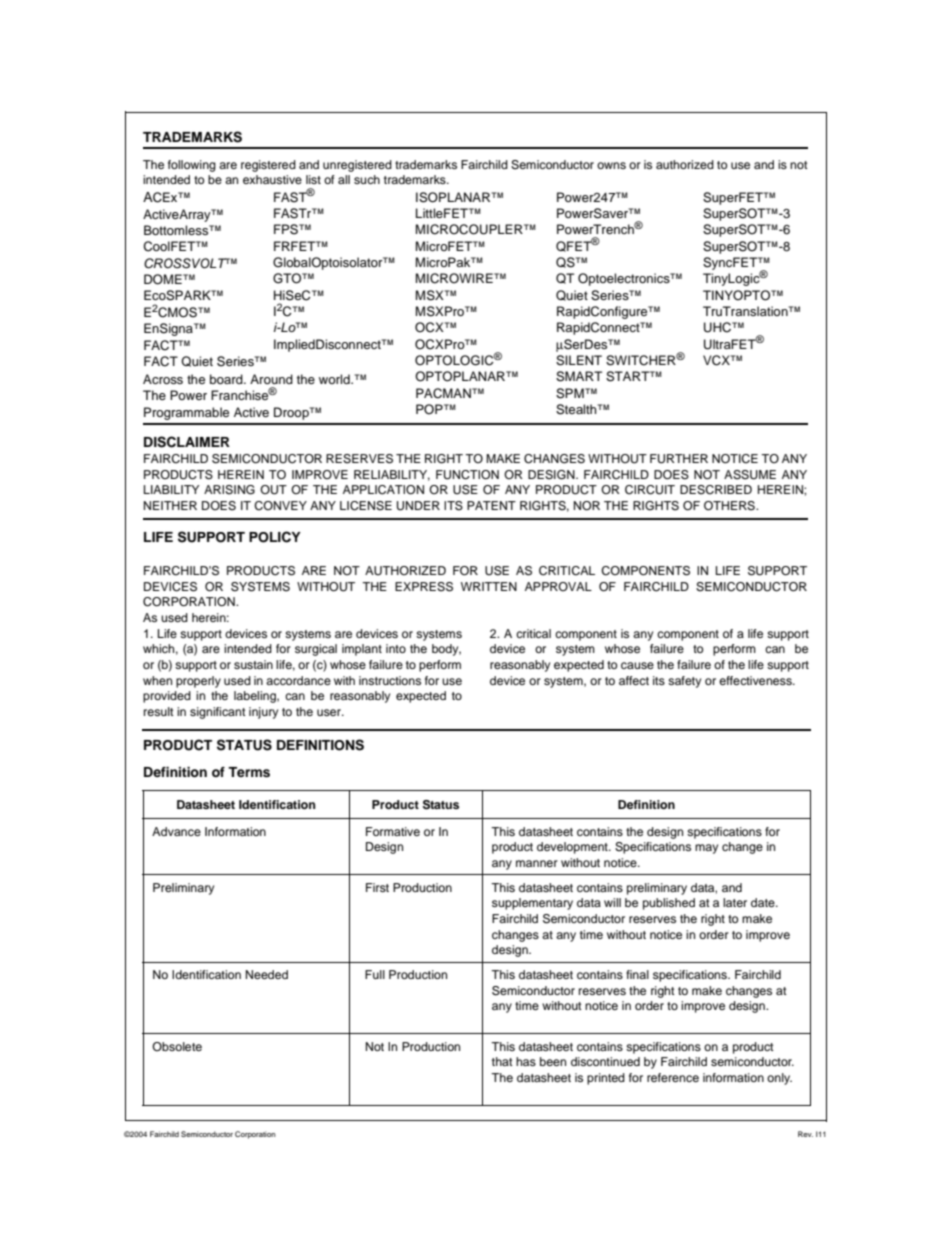  Describe the element at coordinates (756, 680) in the page. I see `effectiveness` at that location.
